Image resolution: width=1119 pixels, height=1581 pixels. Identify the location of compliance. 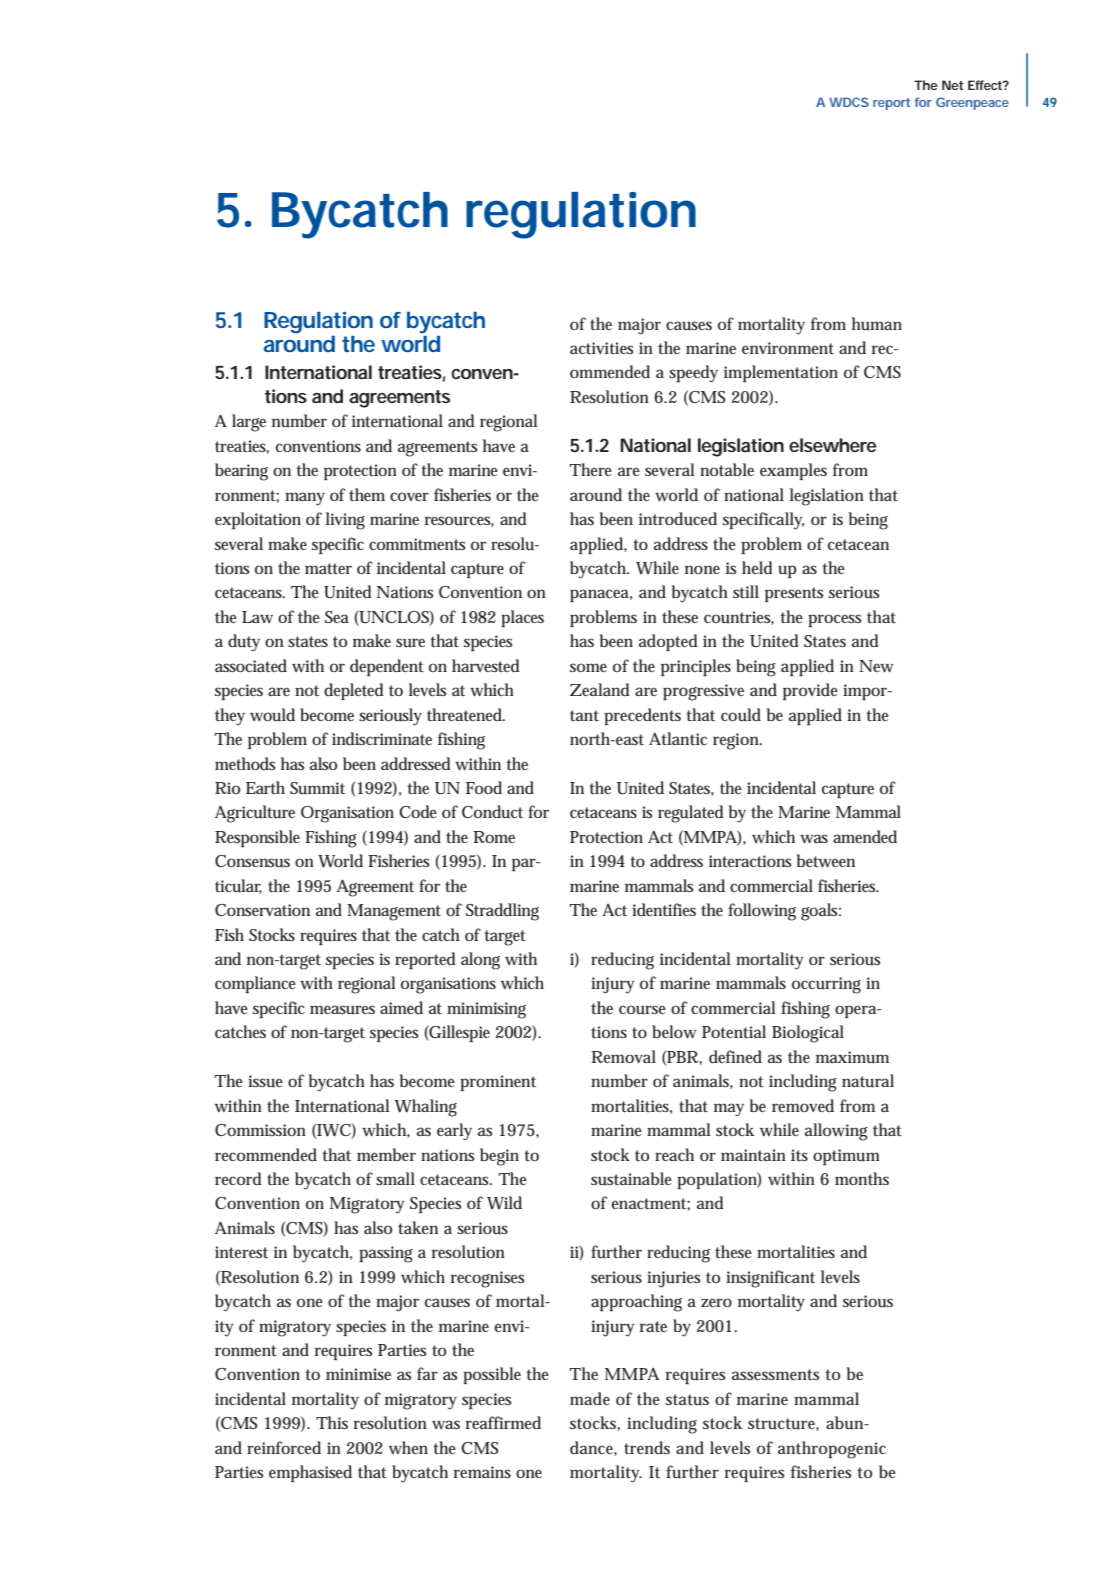
(255, 984).
